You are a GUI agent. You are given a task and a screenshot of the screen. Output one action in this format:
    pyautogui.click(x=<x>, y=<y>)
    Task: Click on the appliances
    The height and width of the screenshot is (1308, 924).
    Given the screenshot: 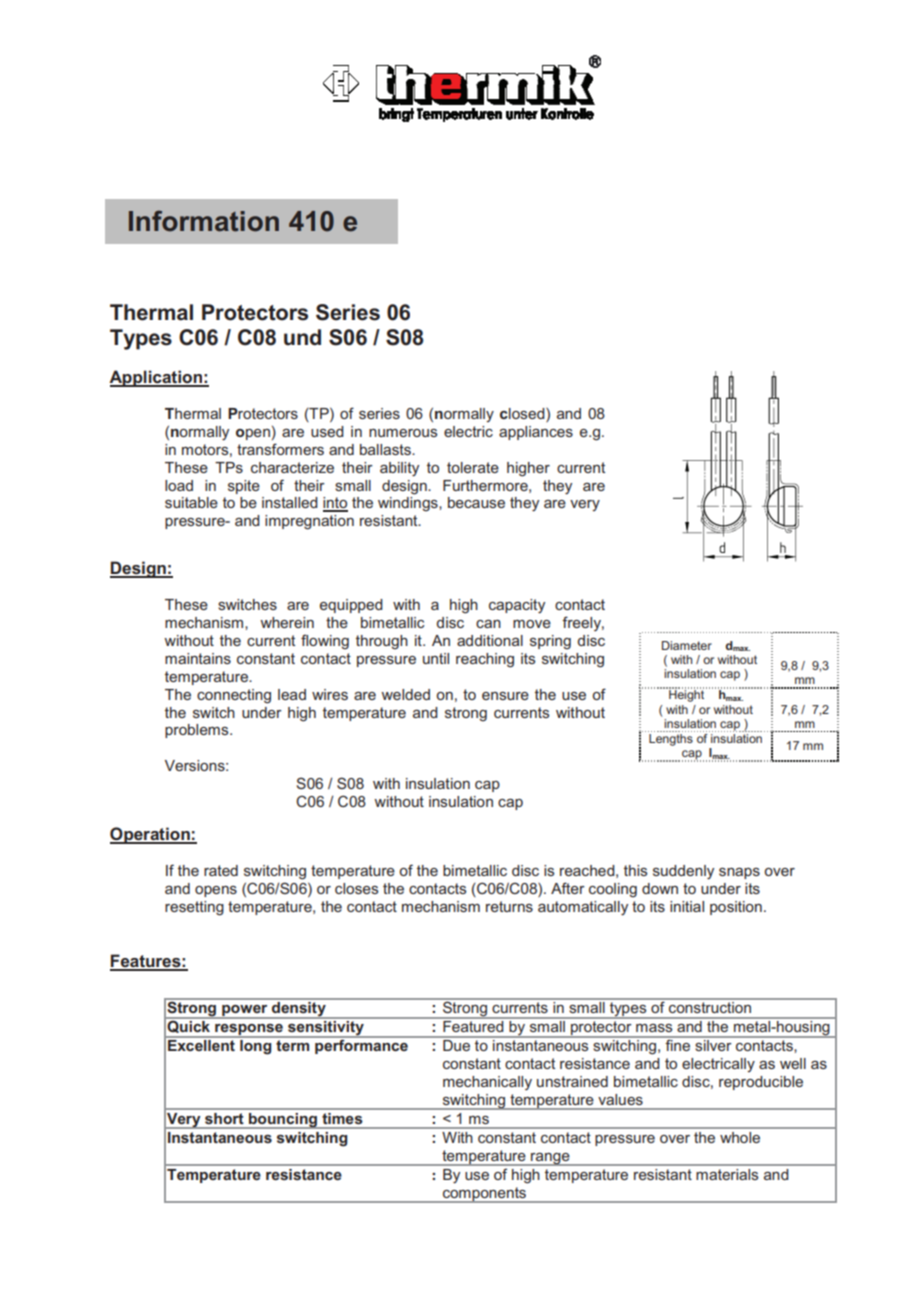 What is the action you would take?
    pyautogui.click(x=536, y=433)
